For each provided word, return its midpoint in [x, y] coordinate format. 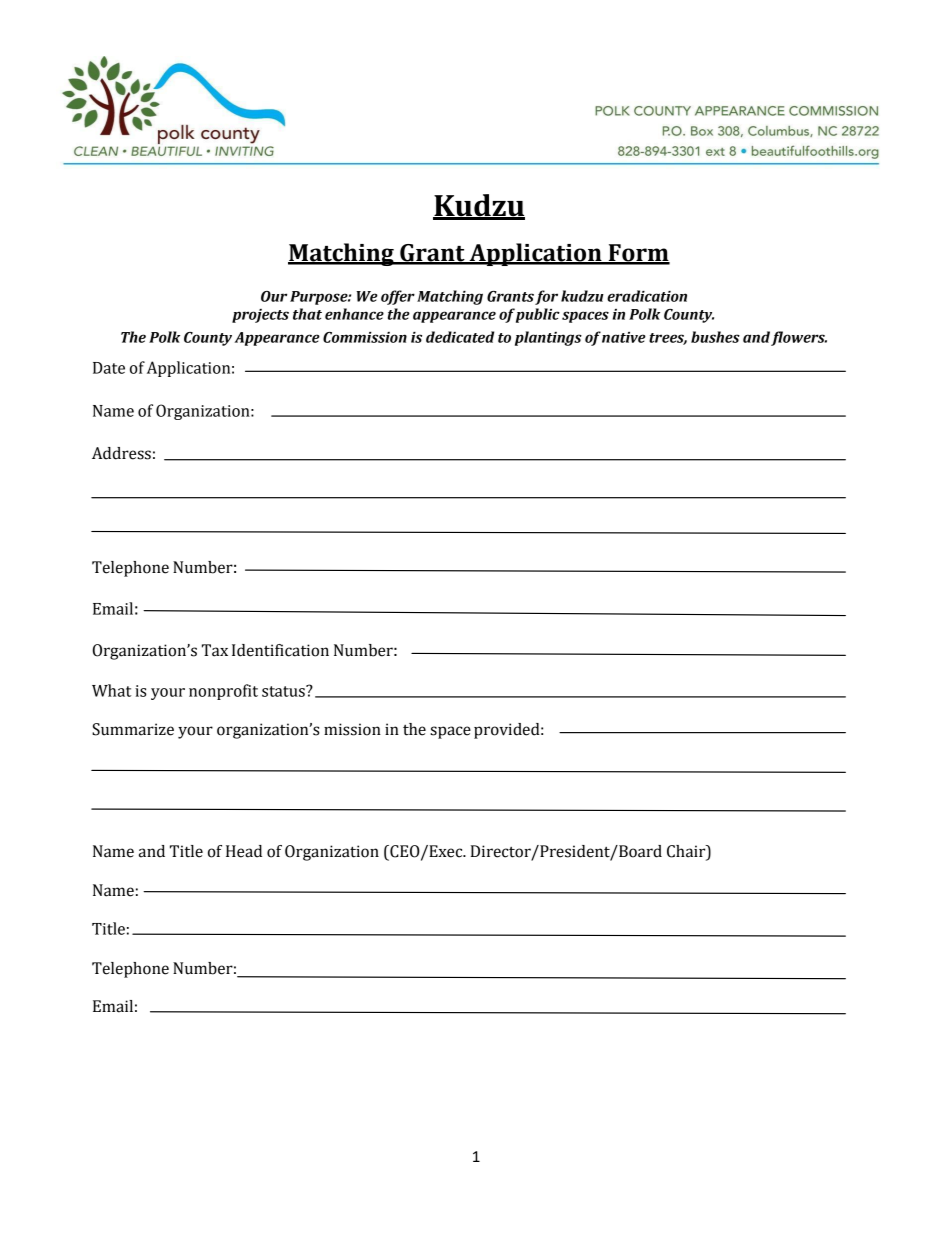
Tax [215, 650]
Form [638, 254]
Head [244, 851]
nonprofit [223, 692]
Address [121, 453]
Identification [280, 650]
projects [260, 316]
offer [398, 297]
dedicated [460, 337]
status [284, 691]
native [624, 337]
